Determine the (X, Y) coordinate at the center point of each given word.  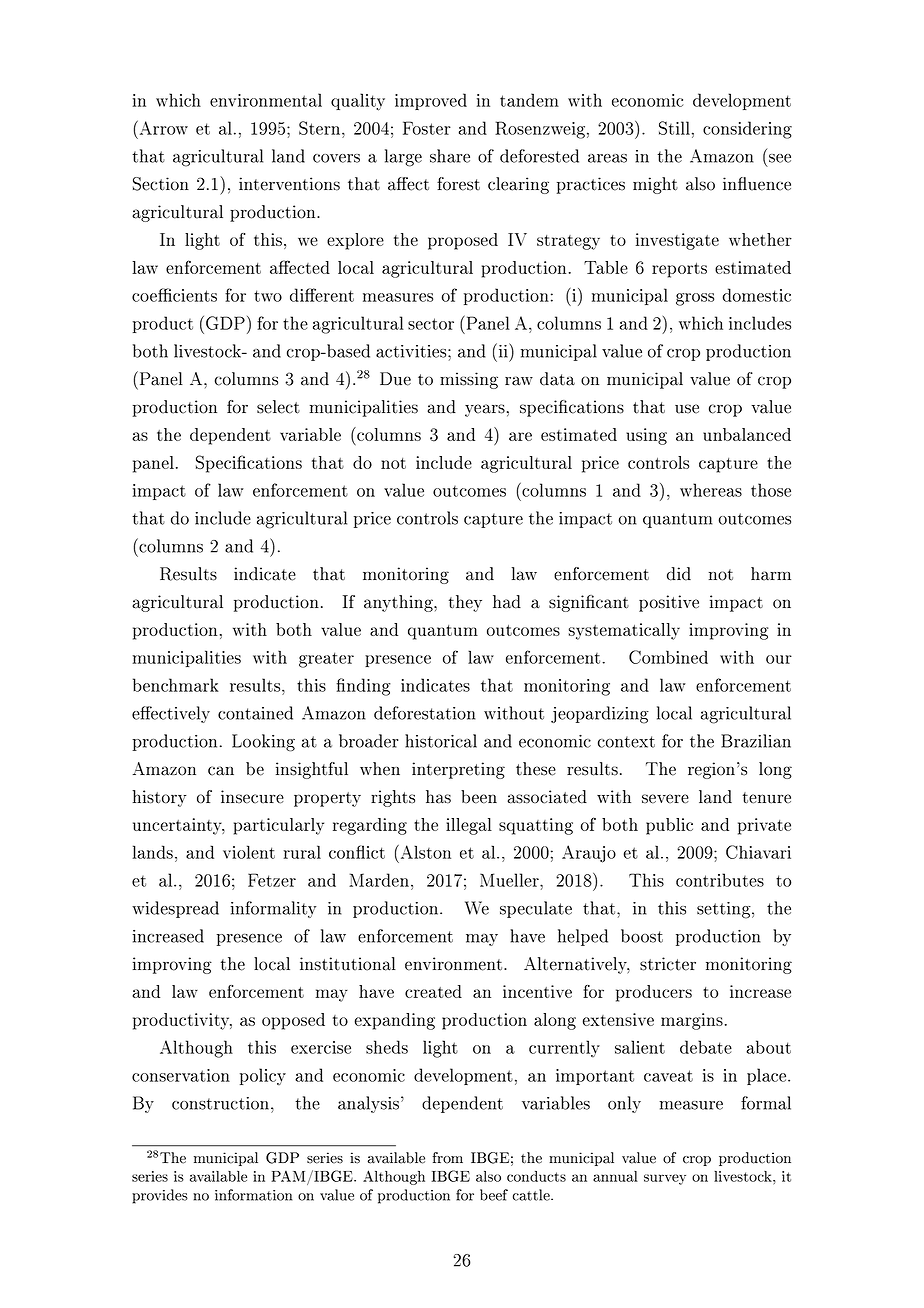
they (465, 603)
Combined (668, 657)
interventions (289, 184)
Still (674, 128)
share (450, 156)
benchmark (176, 685)
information (253, 1195)
